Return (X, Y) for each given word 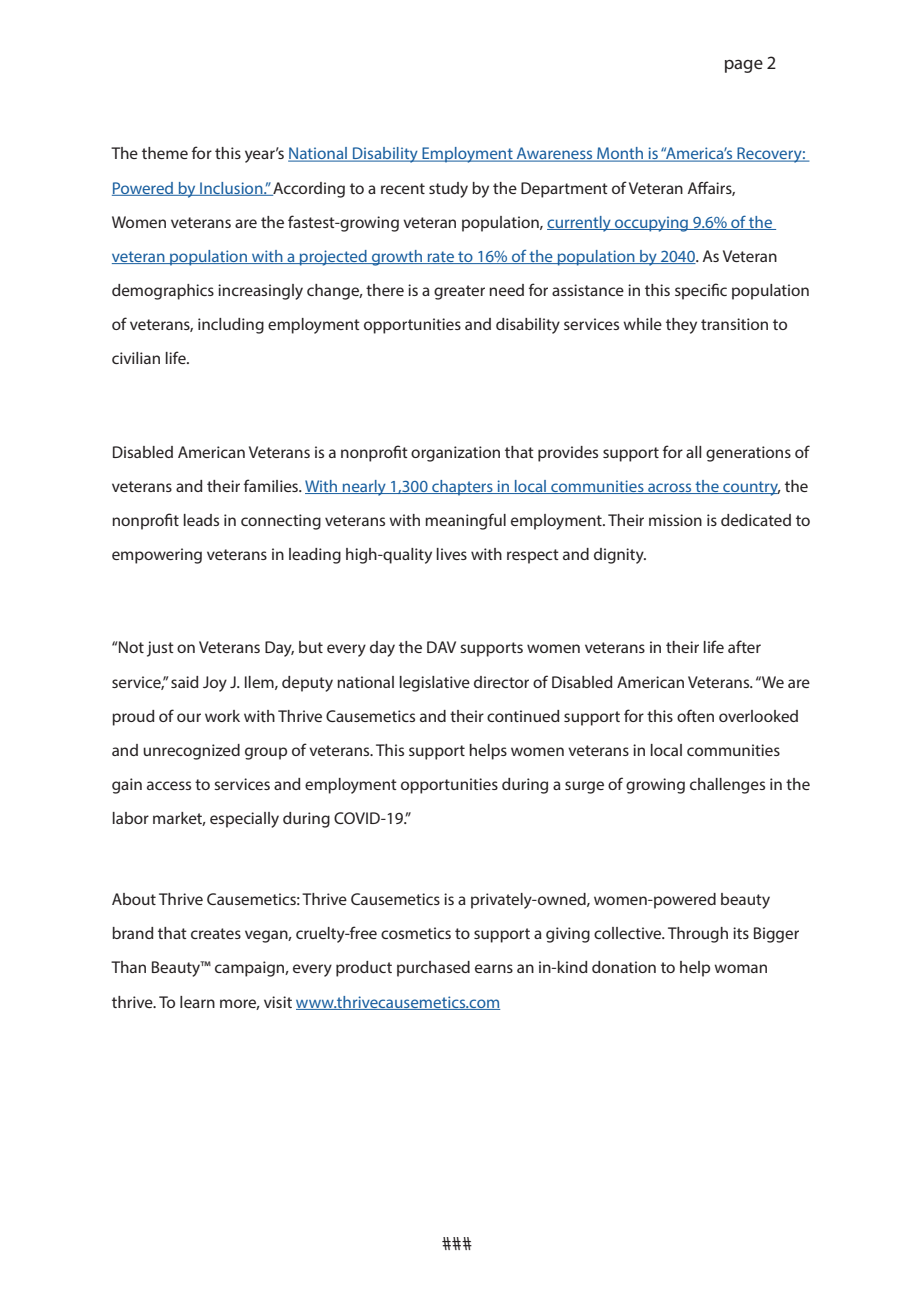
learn (197, 1002)
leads (201, 520)
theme (165, 153)
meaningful (465, 521)
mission (675, 520)
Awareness (555, 154)
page (744, 66)
